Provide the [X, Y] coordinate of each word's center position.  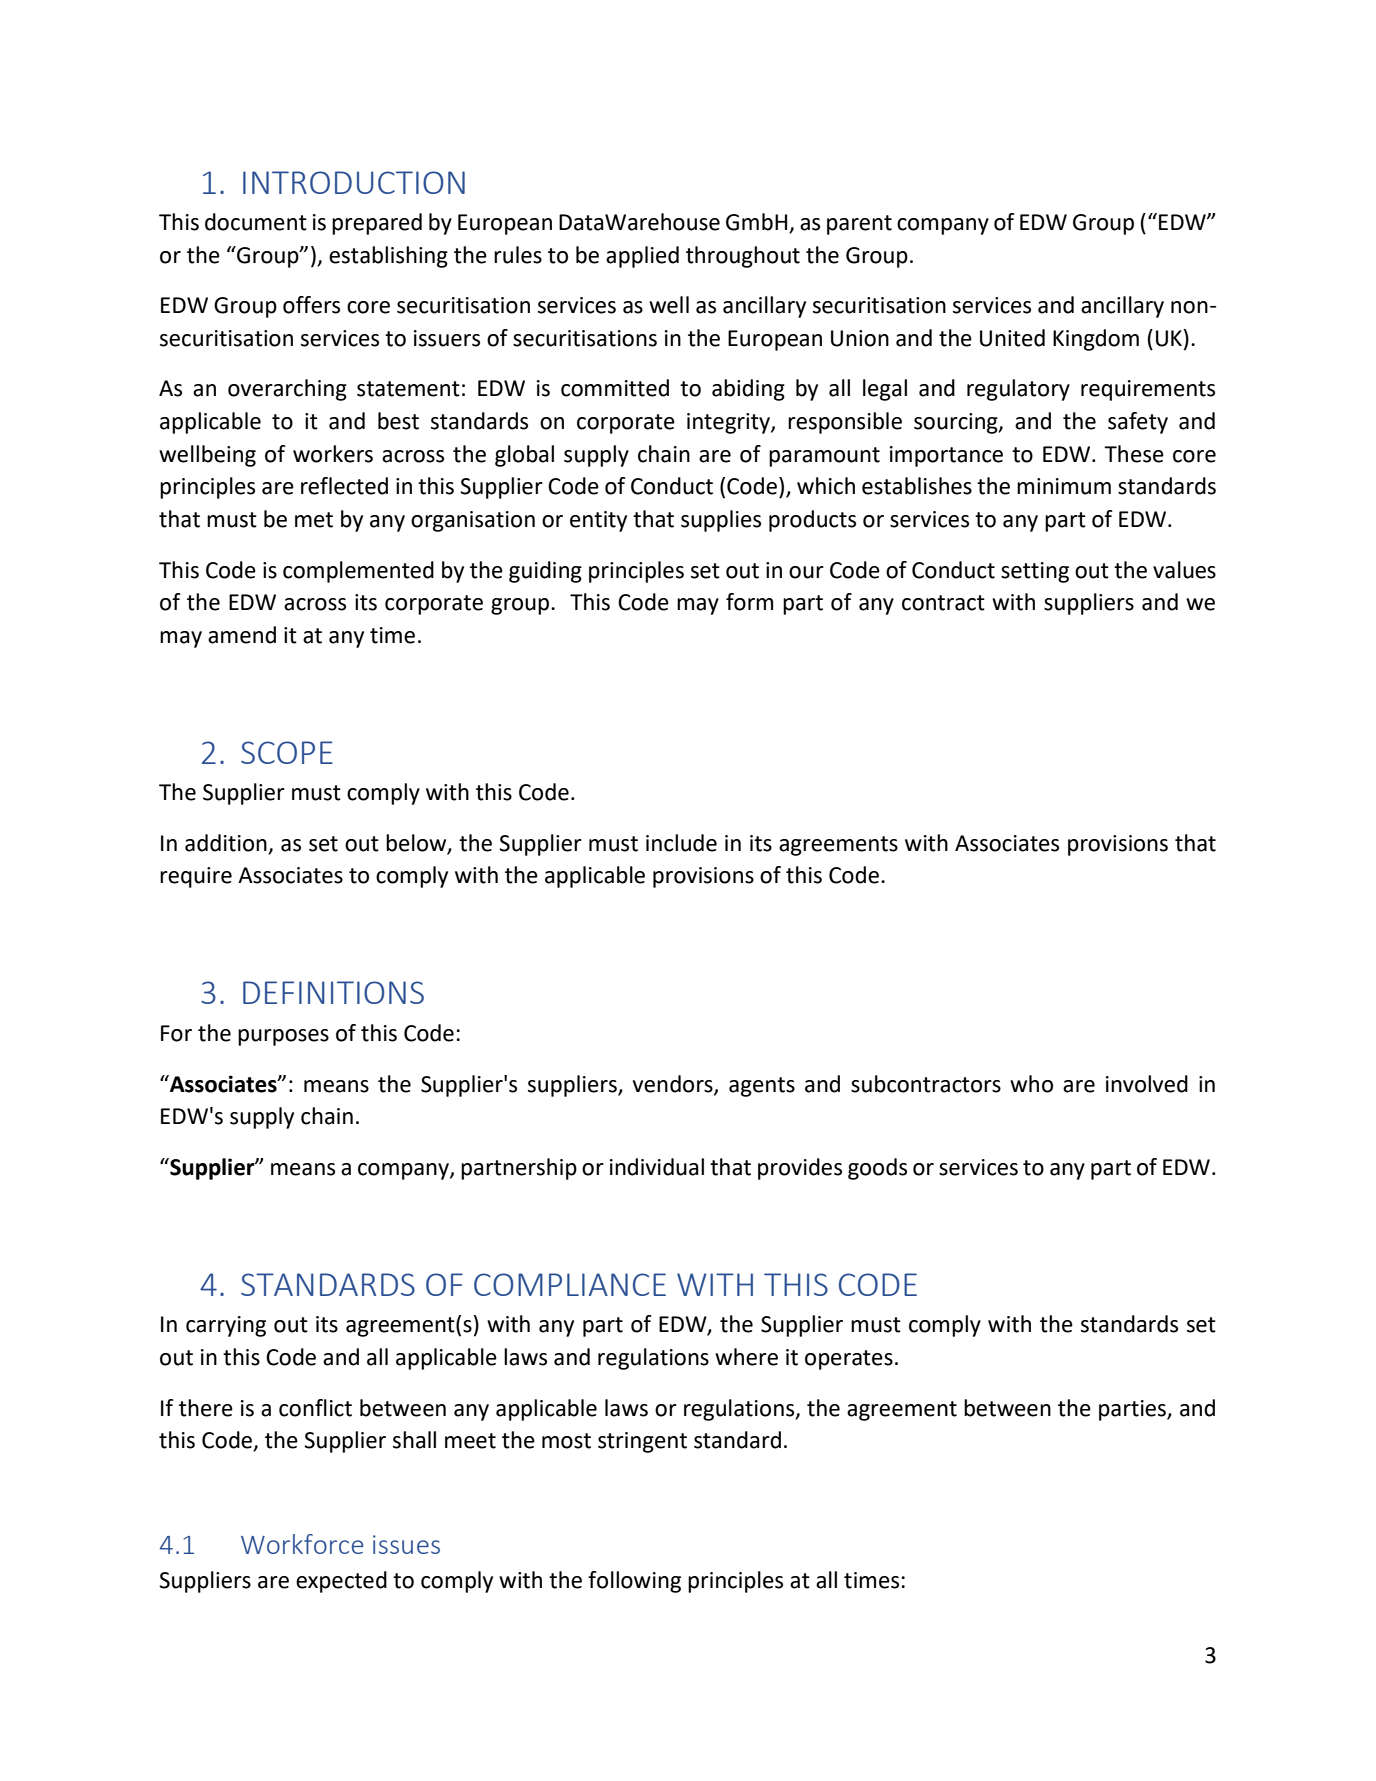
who [1031, 1084]
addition [227, 844]
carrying [226, 1326]
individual [657, 1167]
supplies [721, 521]
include [681, 843]
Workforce [302, 1544]
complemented [358, 572]
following [634, 1582]
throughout [743, 257]
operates [849, 1360]
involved [1147, 1084]
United [1012, 338]
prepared [377, 224]
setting [1035, 572]
